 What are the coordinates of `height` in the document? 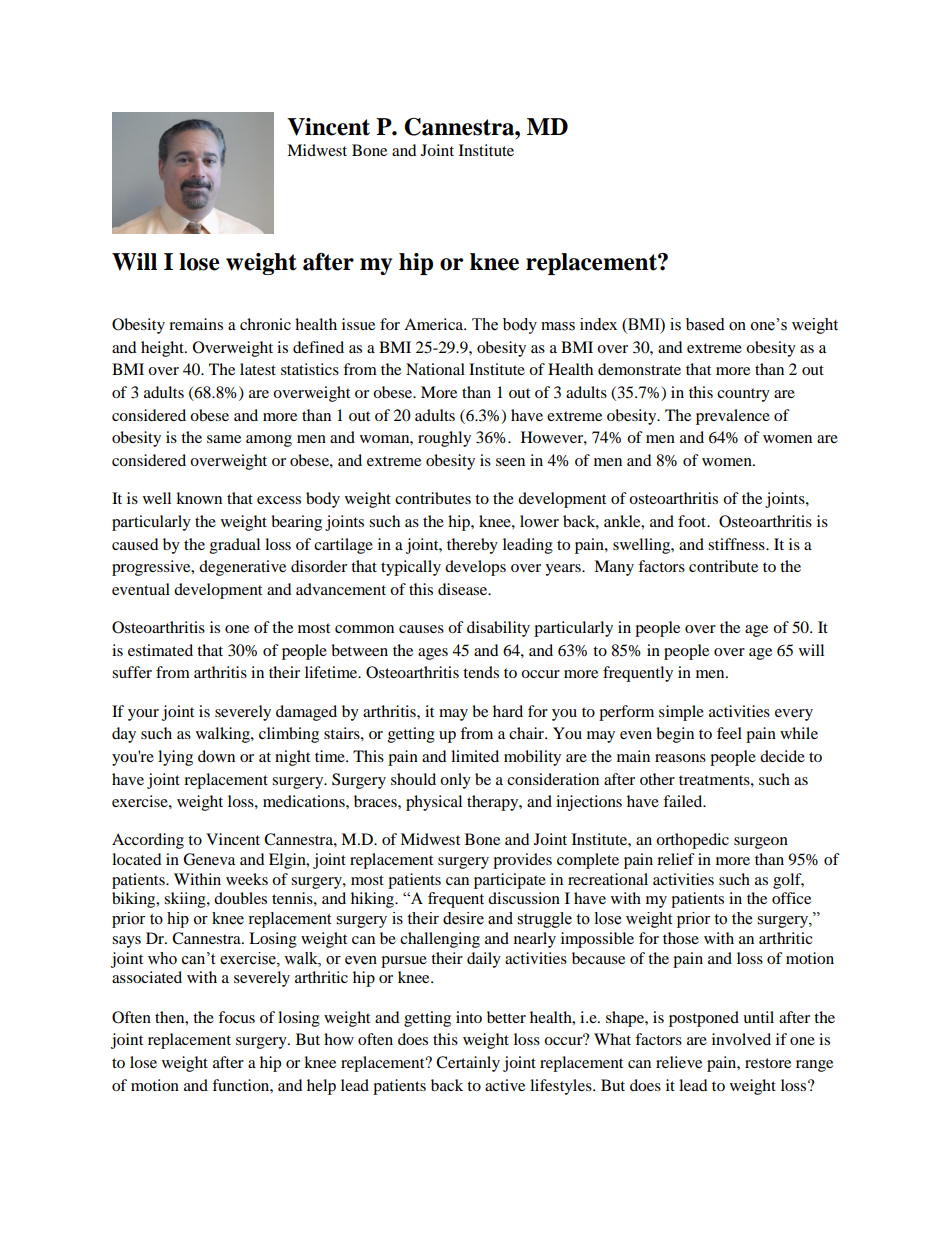 It's located at (163, 349).
